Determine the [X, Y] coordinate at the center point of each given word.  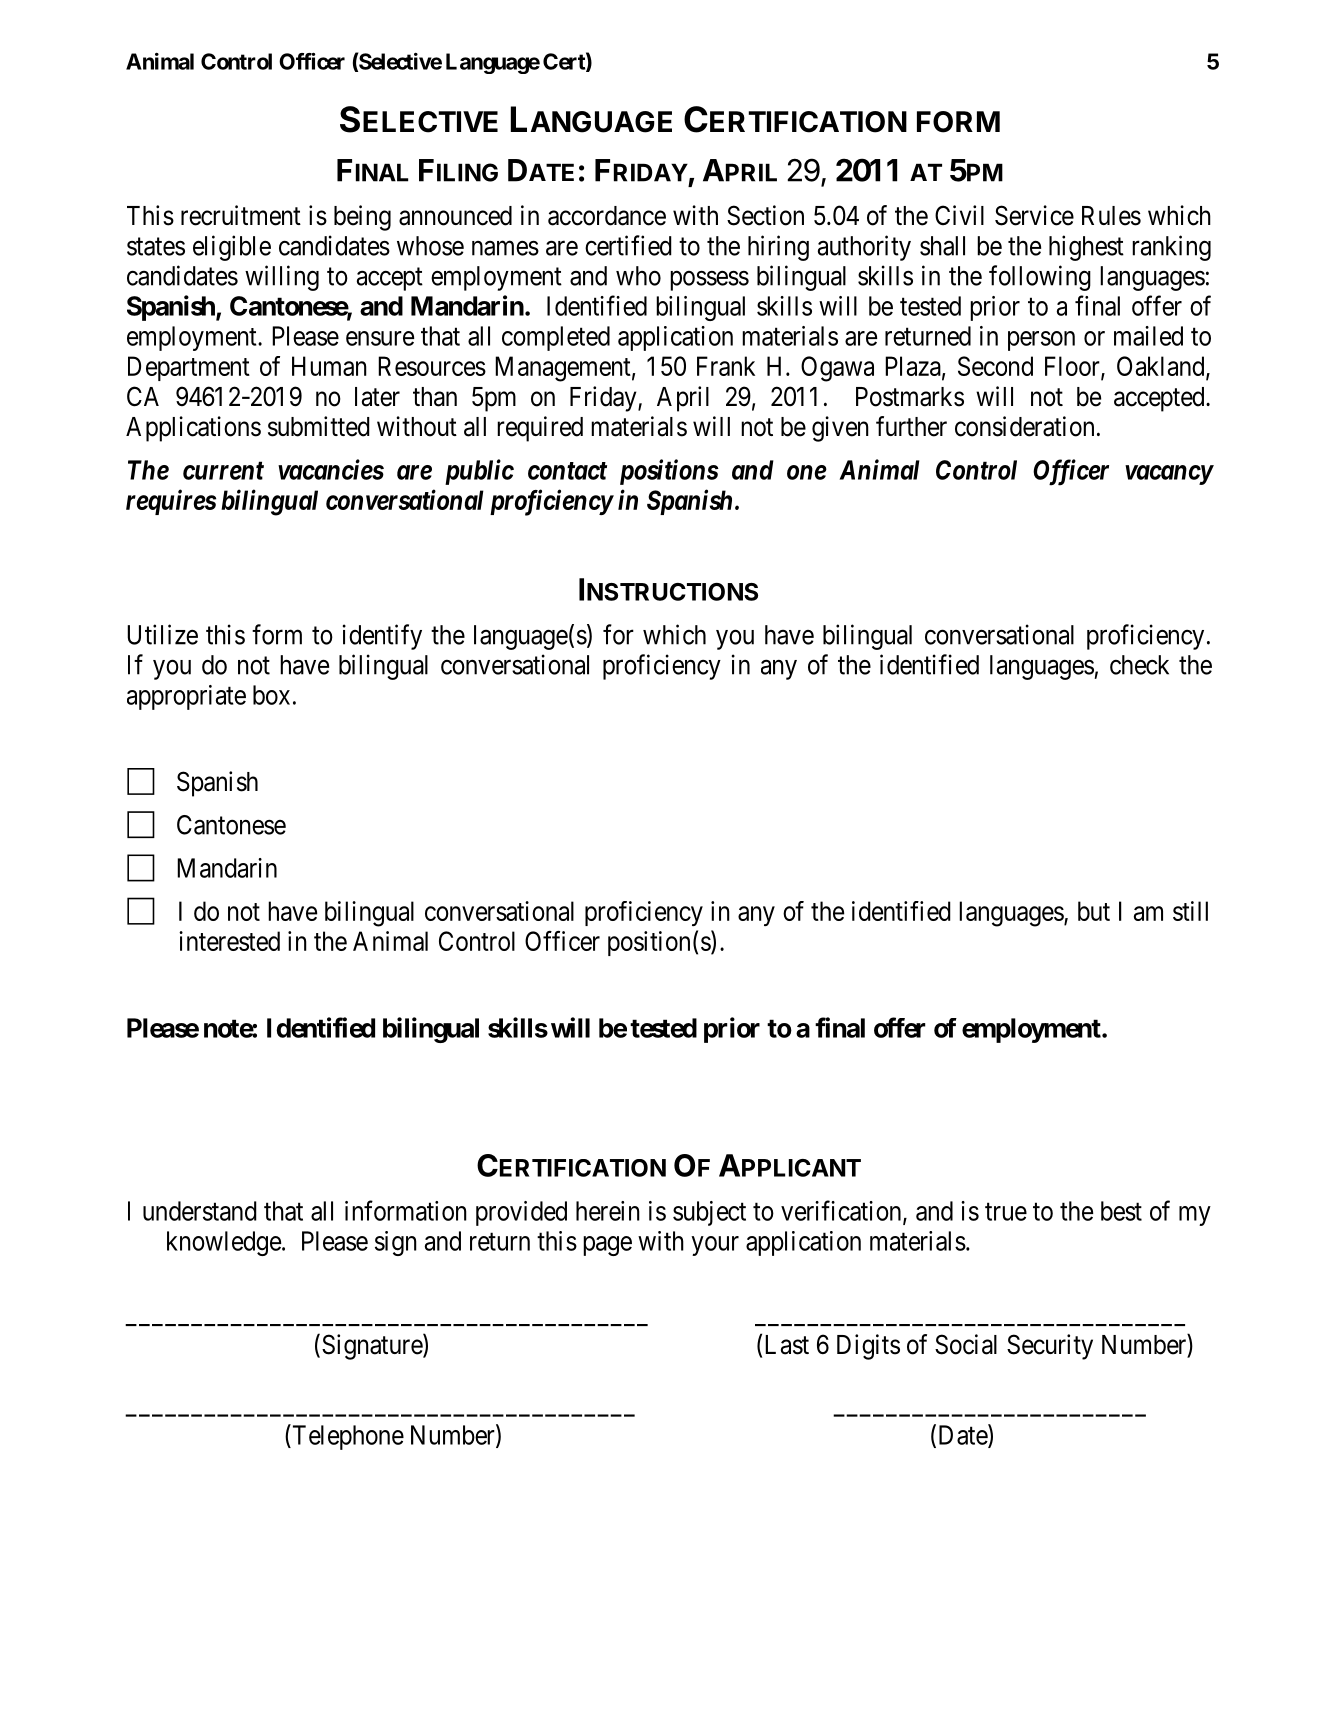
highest [1086, 248]
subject [709, 1213]
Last [787, 1345]
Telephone [347, 1437]
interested [229, 941]
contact [567, 471]
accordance [607, 216]
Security [1050, 1347]
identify [382, 637]
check [1139, 665]
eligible [232, 248]
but [1094, 911]
